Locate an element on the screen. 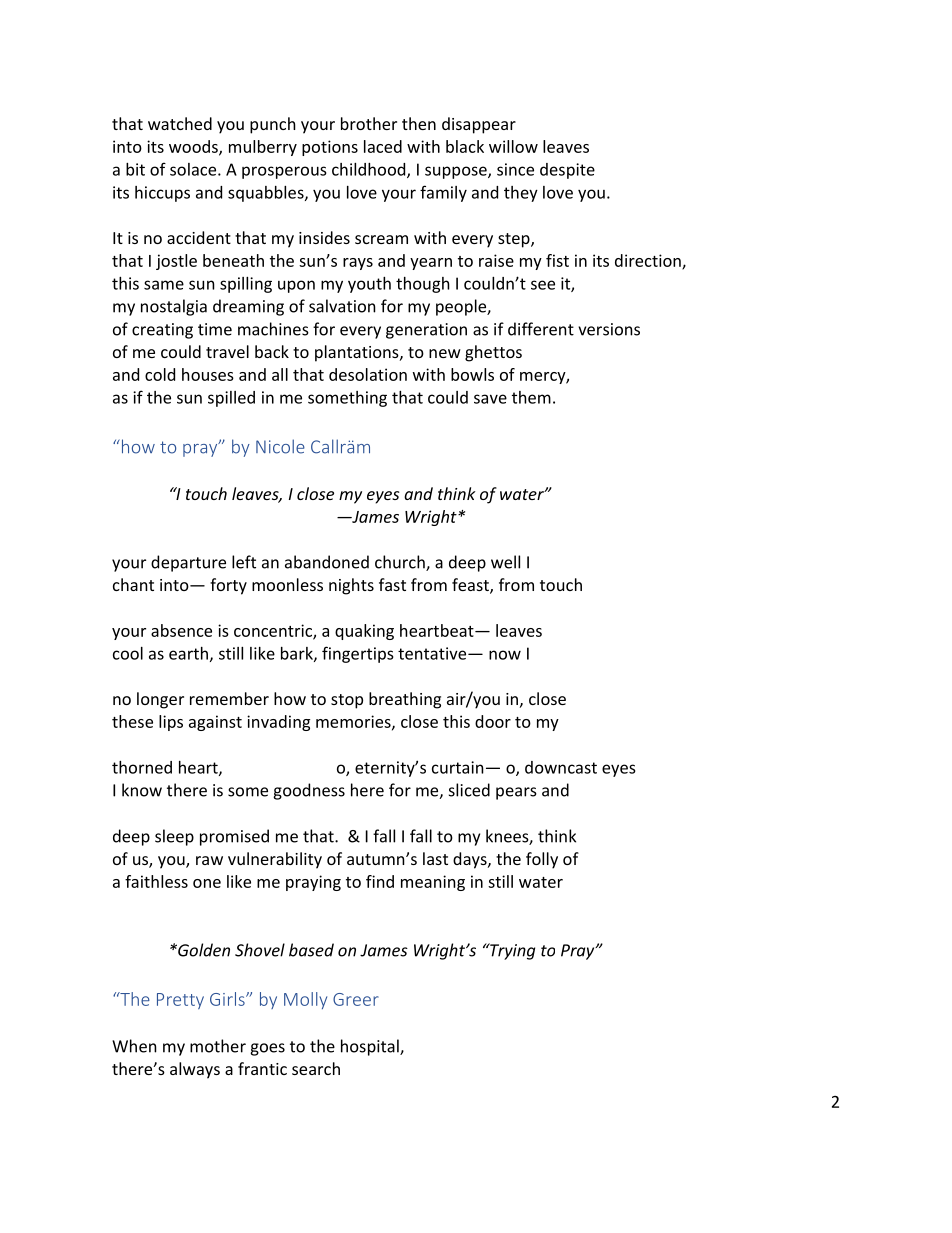  woods is located at coordinates (194, 147).
